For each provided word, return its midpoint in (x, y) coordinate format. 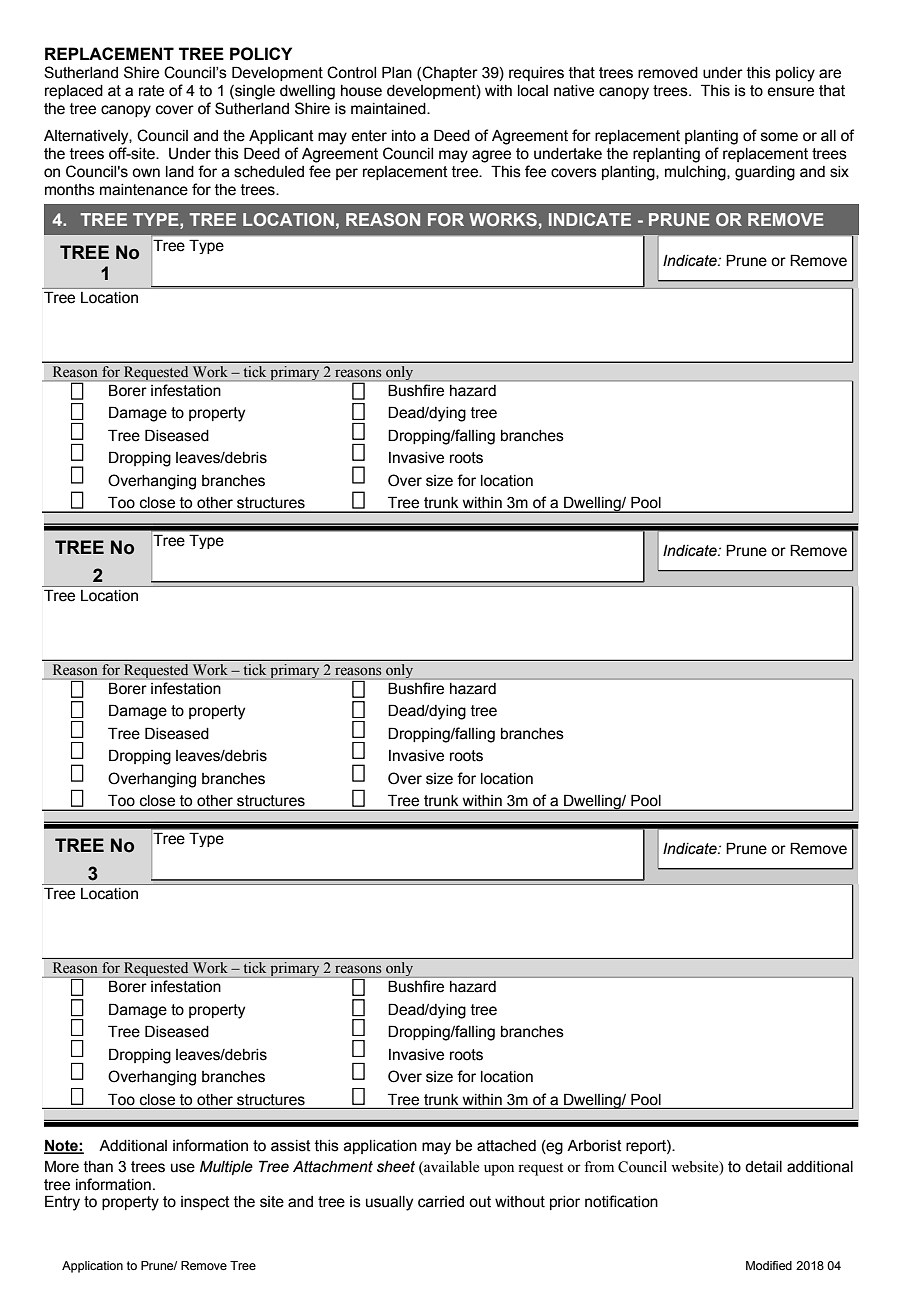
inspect (205, 1203)
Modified (769, 1265)
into (404, 136)
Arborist (594, 1146)
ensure (790, 92)
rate (151, 91)
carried (441, 1202)
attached (506, 1146)
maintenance (144, 190)
